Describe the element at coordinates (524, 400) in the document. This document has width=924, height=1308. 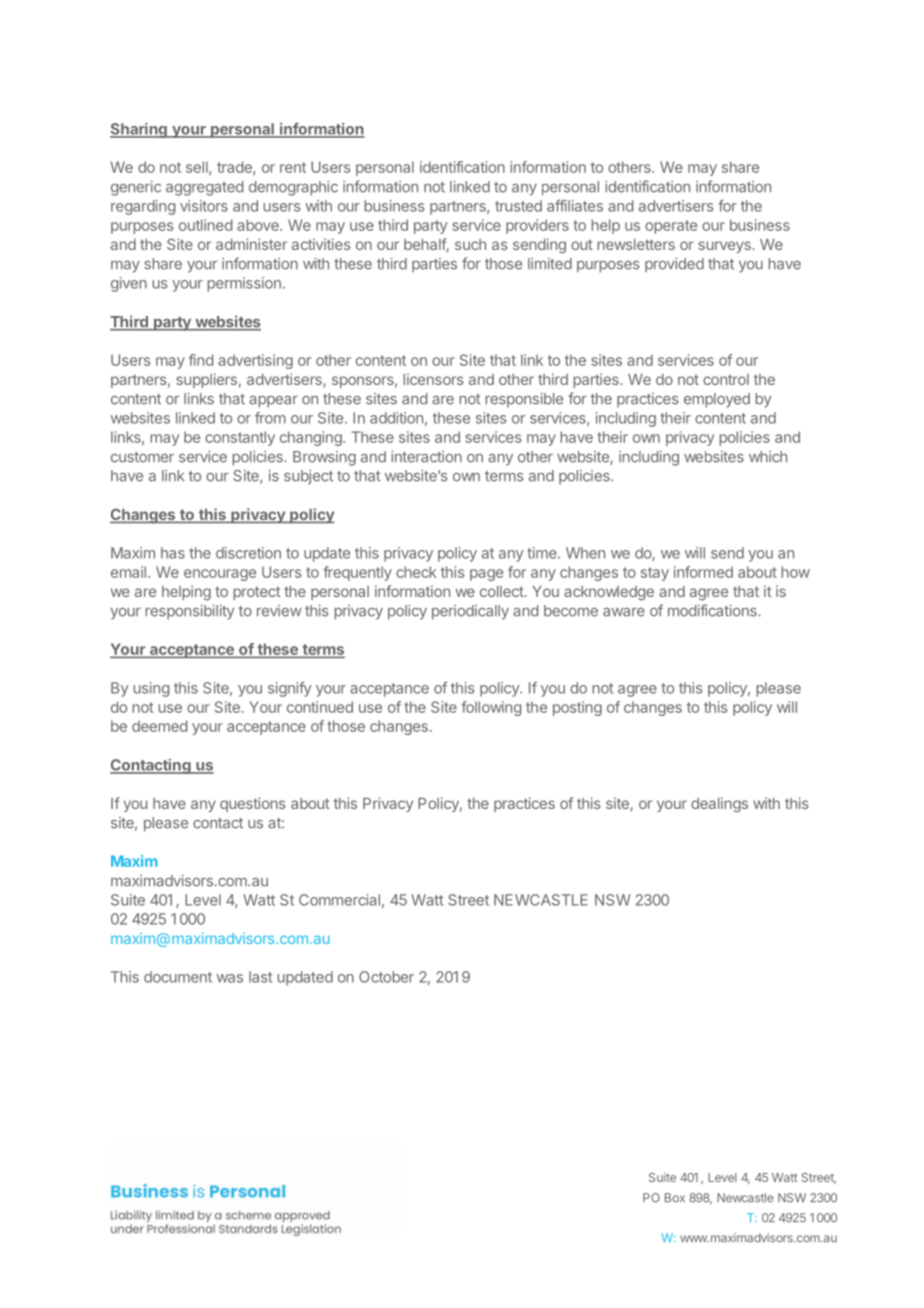
I see `responsible` at that location.
